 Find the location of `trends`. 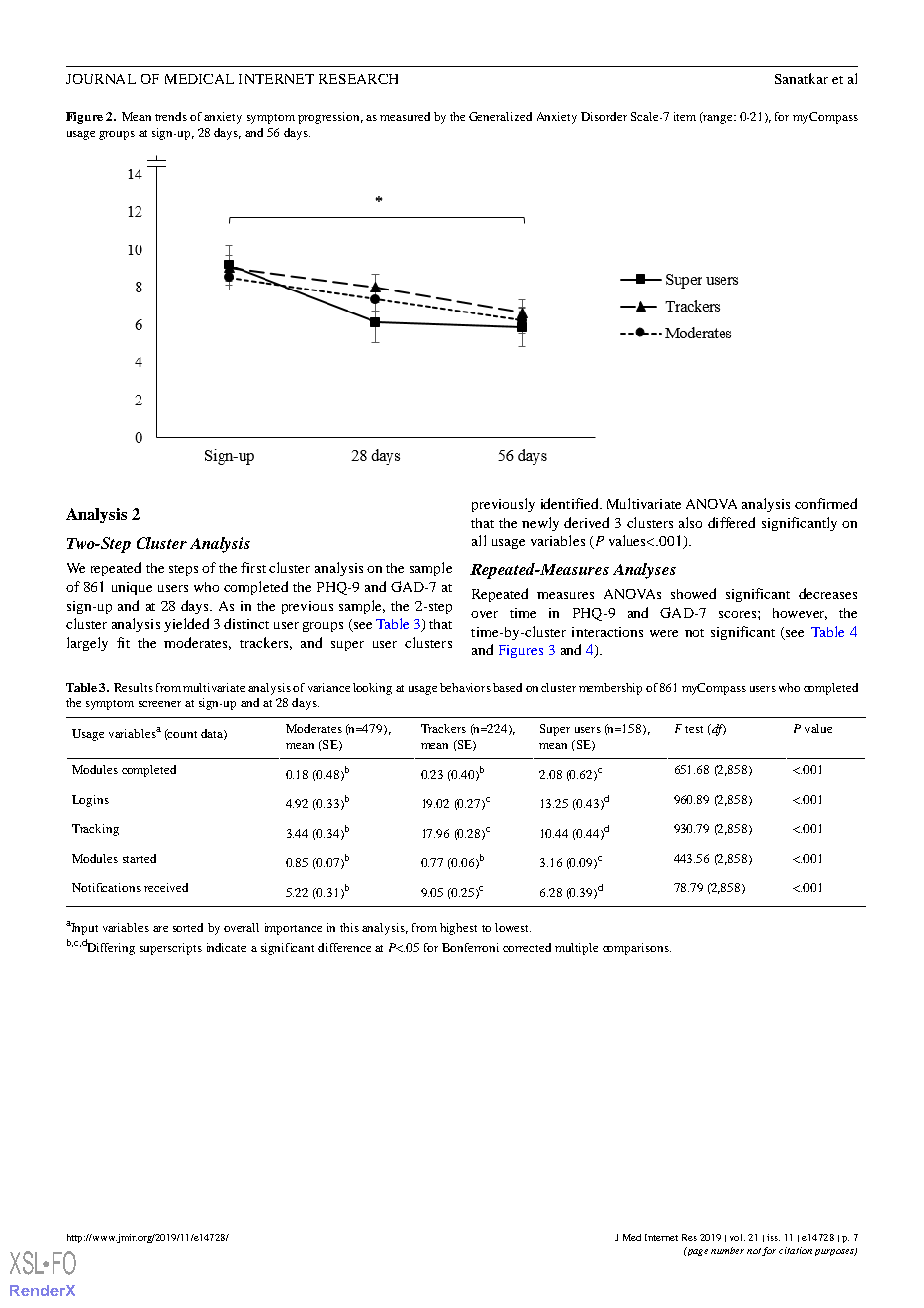

trends is located at coordinates (171, 116).
